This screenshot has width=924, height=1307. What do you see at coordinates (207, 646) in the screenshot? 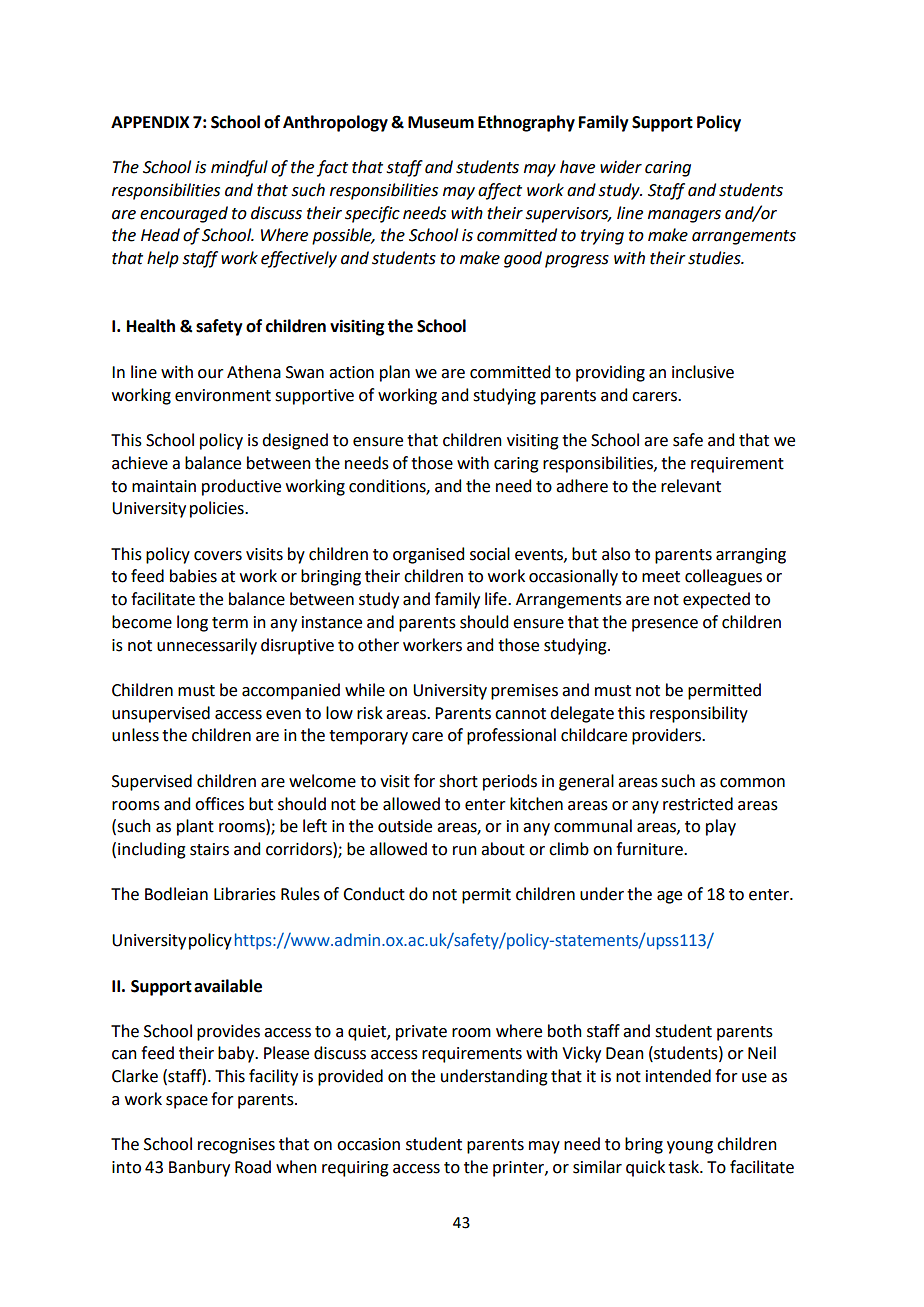
I see `unnecessarily` at bounding box center [207, 646].
